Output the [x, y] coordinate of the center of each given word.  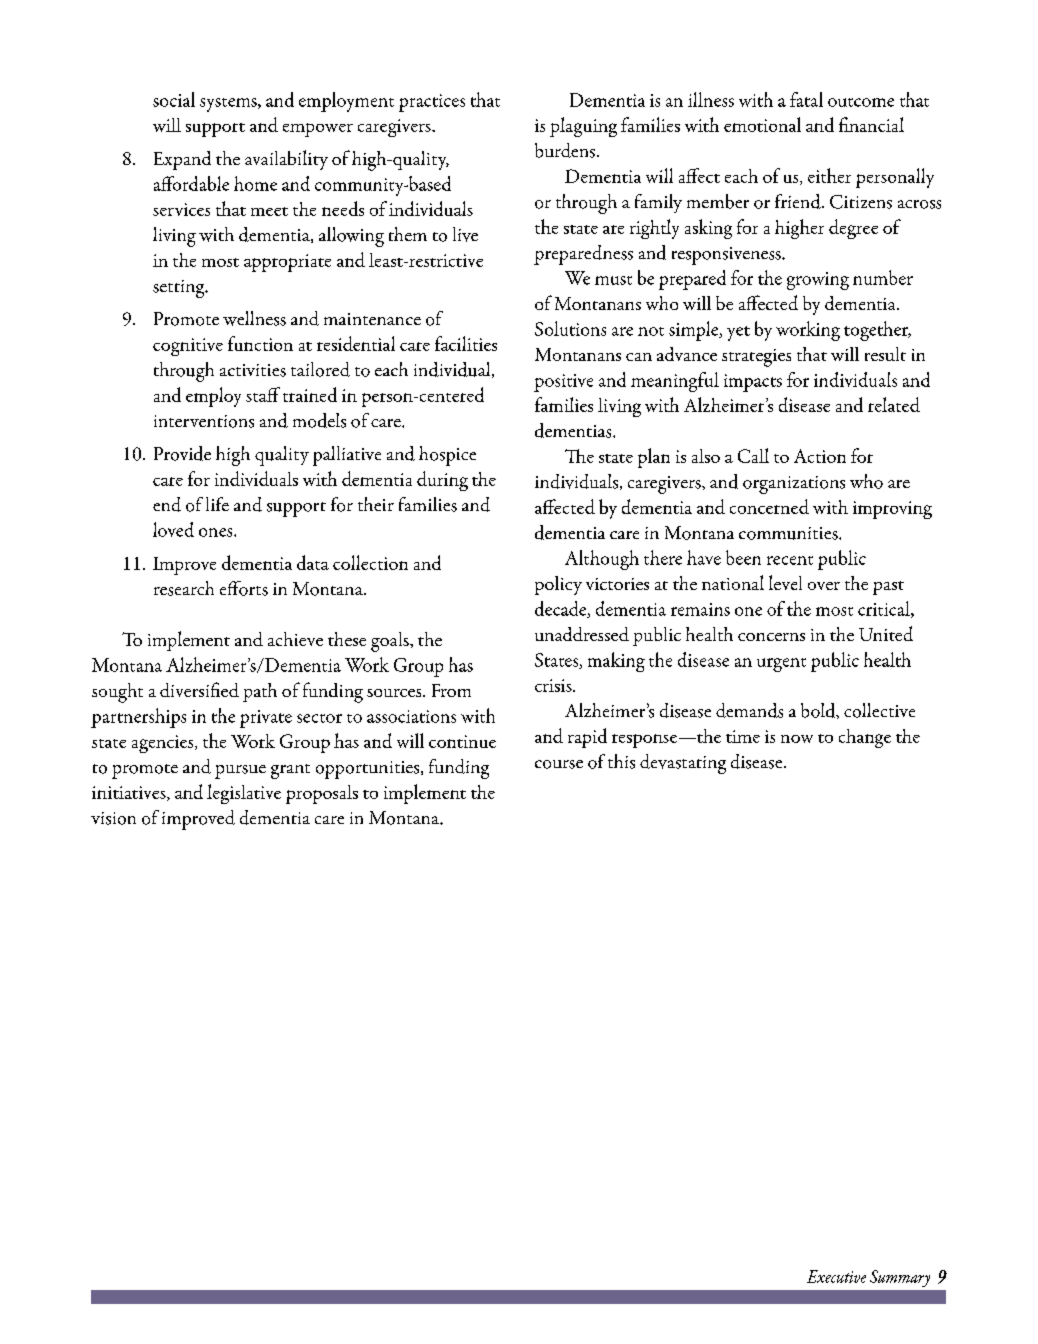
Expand [182, 160]
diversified [199, 689]
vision [113, 818]
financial [871, 124]
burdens [565, 150]
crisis [554, 685]
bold [819, 711]
